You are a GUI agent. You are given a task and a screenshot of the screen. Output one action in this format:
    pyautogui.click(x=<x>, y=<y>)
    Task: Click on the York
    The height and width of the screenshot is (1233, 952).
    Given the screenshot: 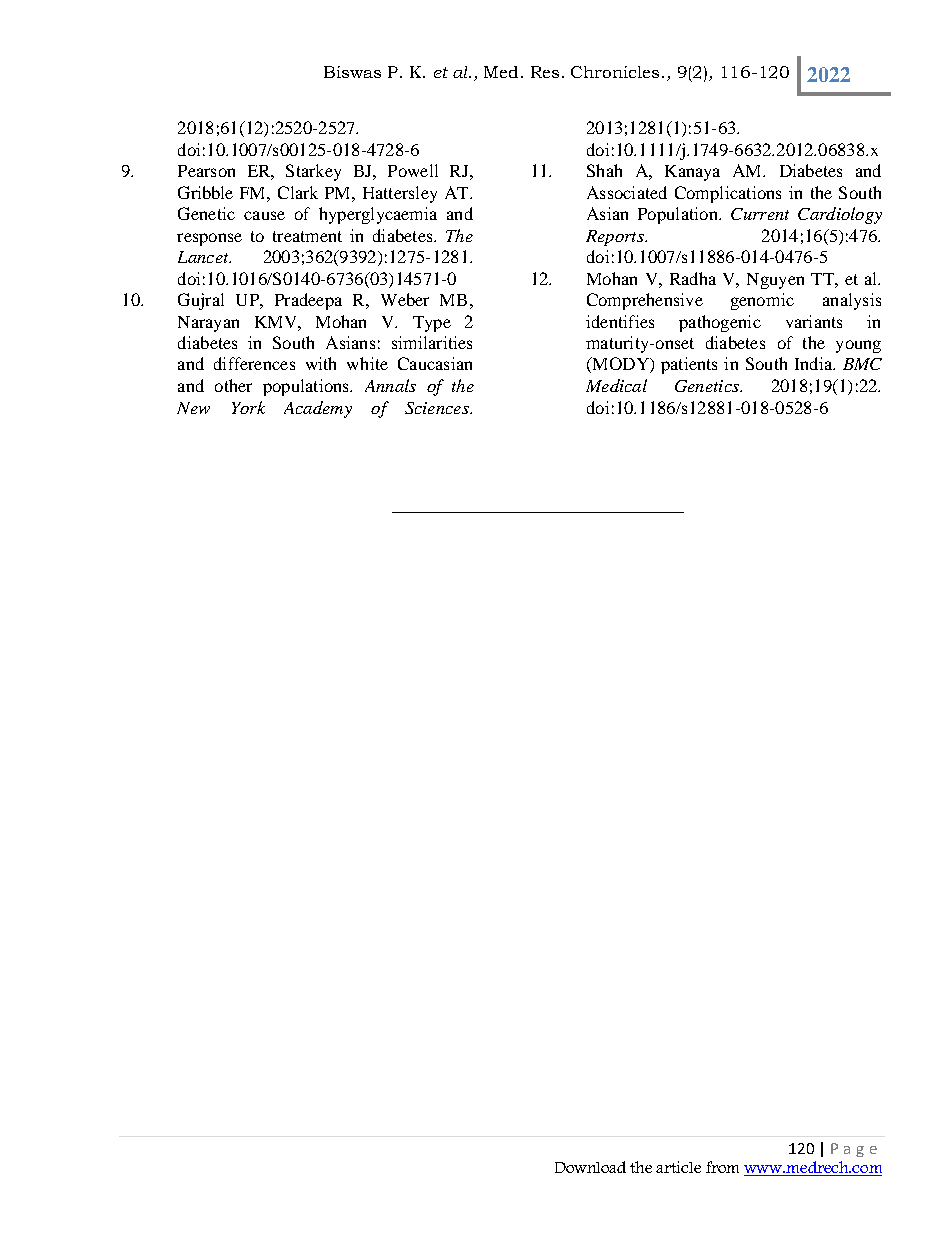 What is the action you would take?
    pyautogui.click(x=248, y=407)
